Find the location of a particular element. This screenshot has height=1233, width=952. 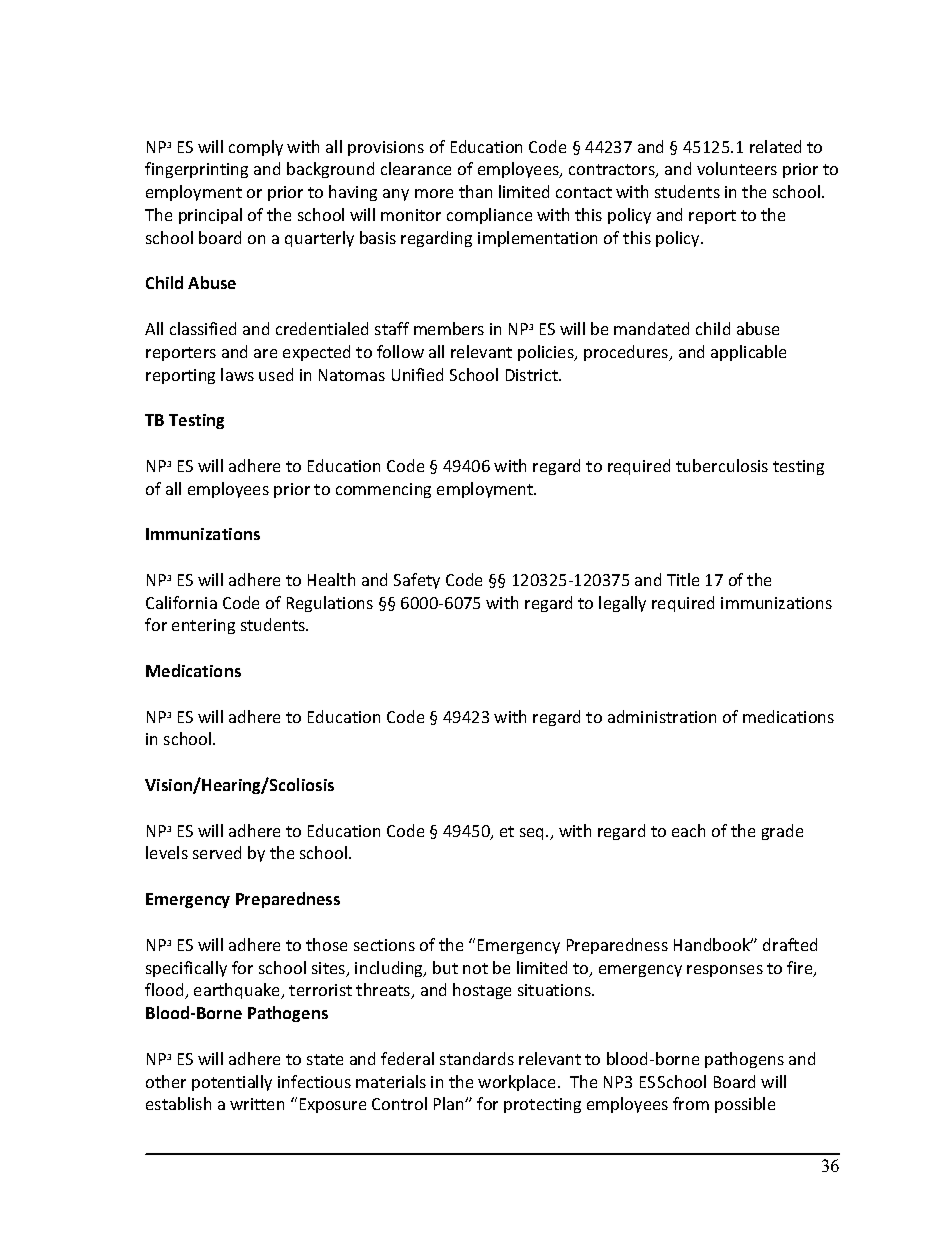

than is located at coordinates (475, 191).
